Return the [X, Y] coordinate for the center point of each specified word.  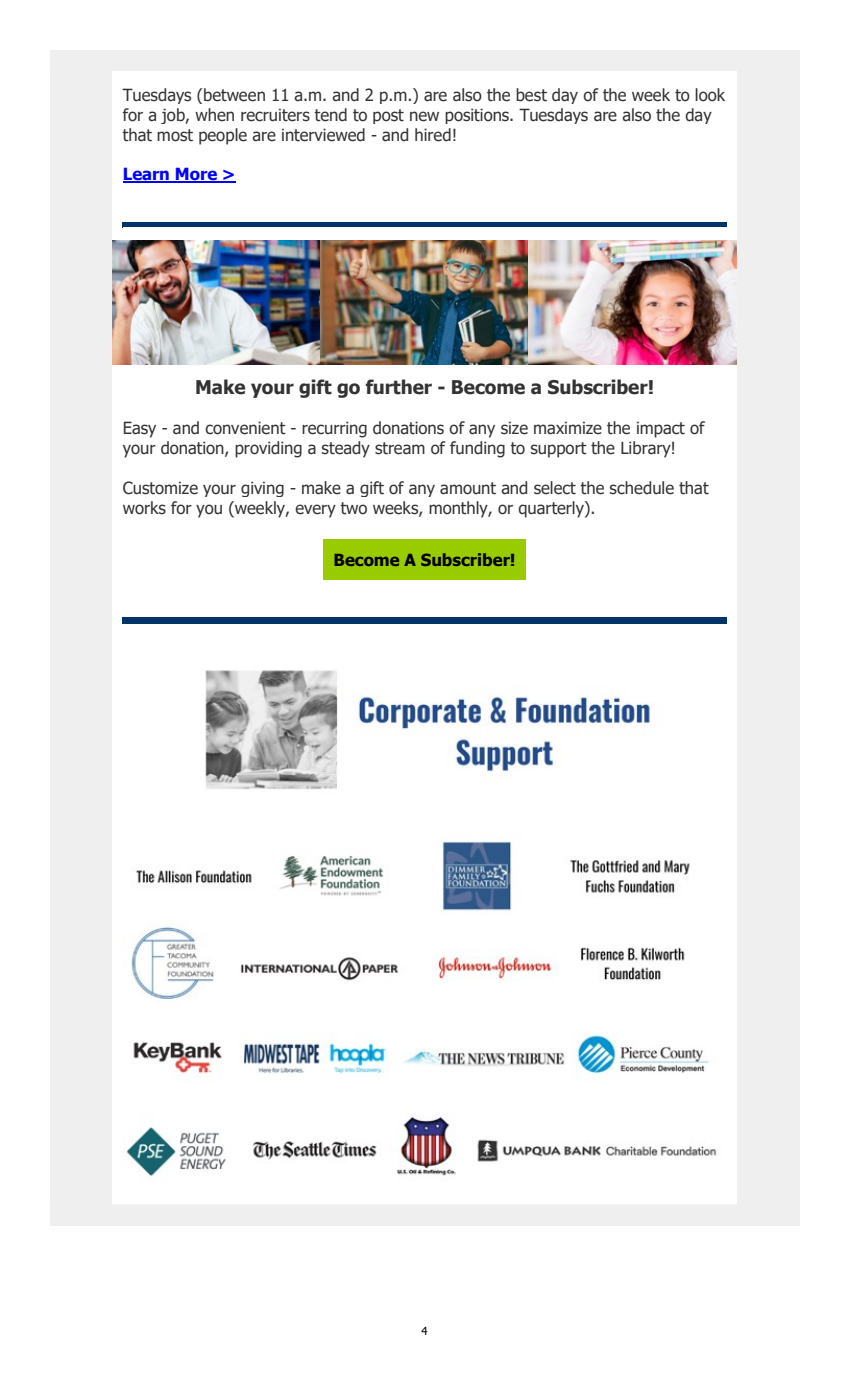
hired [433, 135]
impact [661, 429]
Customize [160, 488]
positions [478, 116]
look [710, 95]
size [514, 428]
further [398, 387]
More [196, 175]
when [214, 115]
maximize [568, 428]
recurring [334, 429]
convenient [245, 428]
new [424, 116]
